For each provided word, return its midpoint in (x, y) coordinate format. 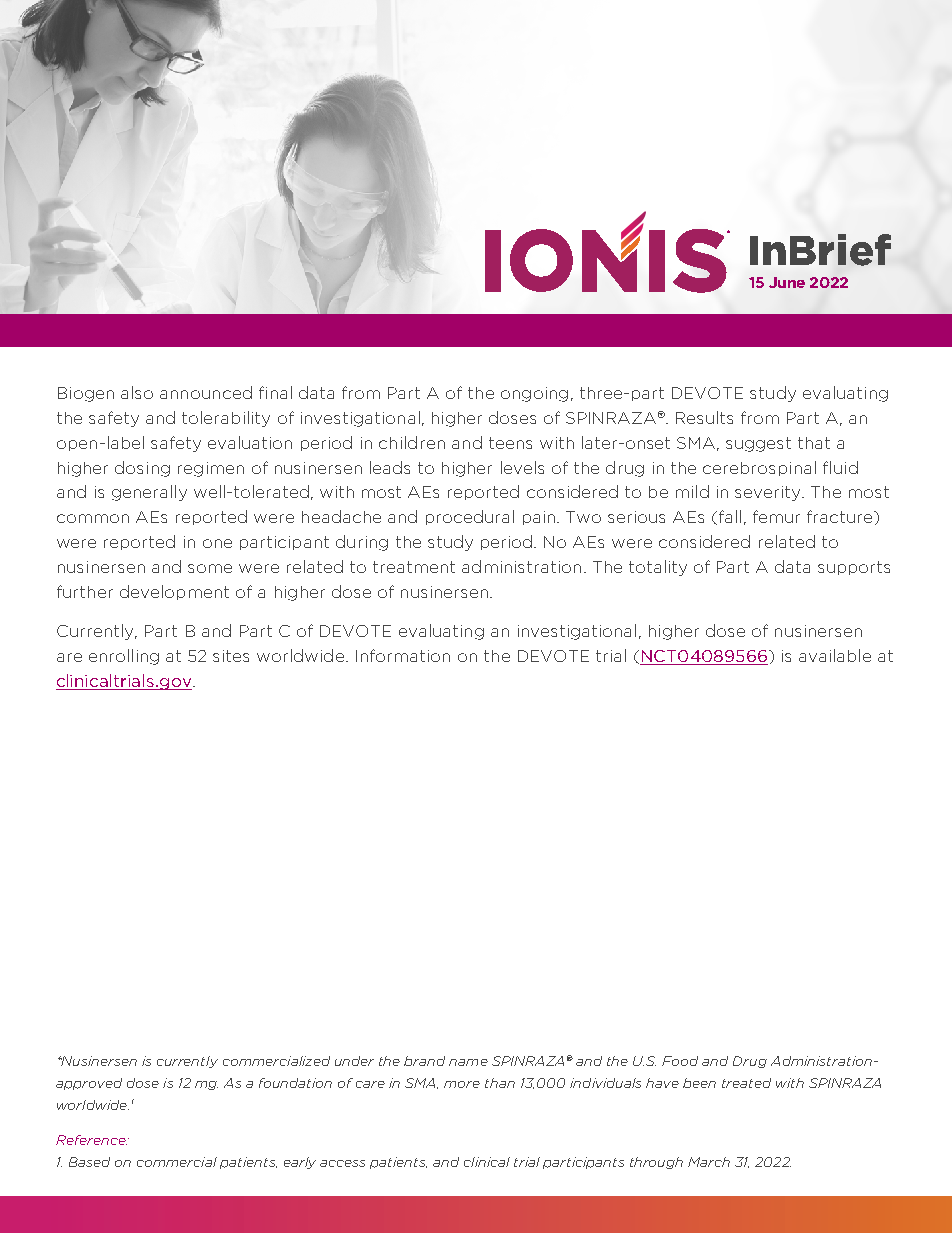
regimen (211, 469)
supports (854, 568)
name (468, 1062)
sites (231, 656)
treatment (414, 567)
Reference (91, 1140)
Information (403, 655)
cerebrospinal (759, 468)
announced (206, 392)
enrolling (124, 657)
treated (746, 1083)
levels (522, 467)
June (787, 282)
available (835, 655)
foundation (295, 1083)
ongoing (534, 394)
